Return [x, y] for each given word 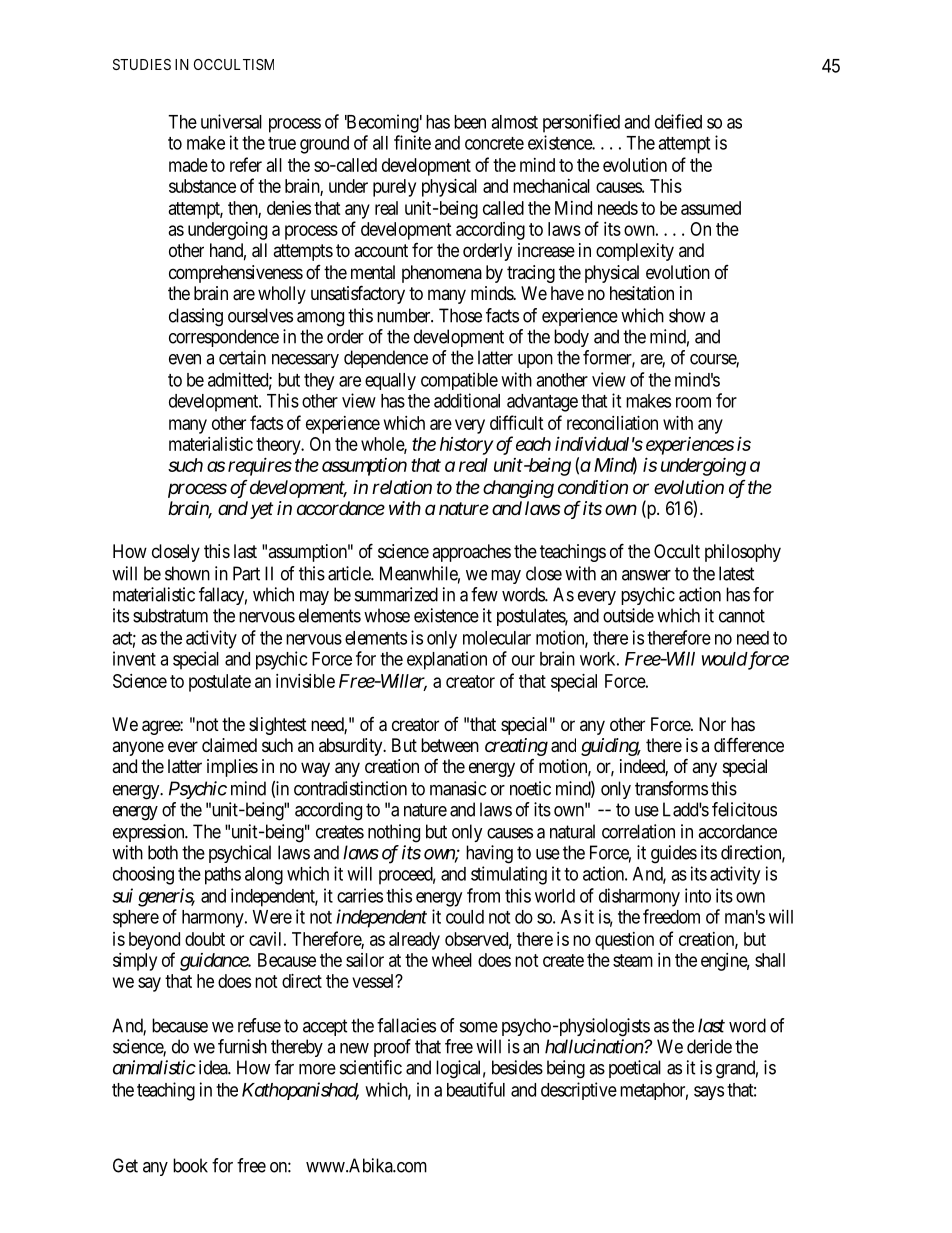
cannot [742, 616]
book [190, 1165]
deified [678, 121]
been [470, 122]
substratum [170, 615]
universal [231, 121]
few [484, 594]
